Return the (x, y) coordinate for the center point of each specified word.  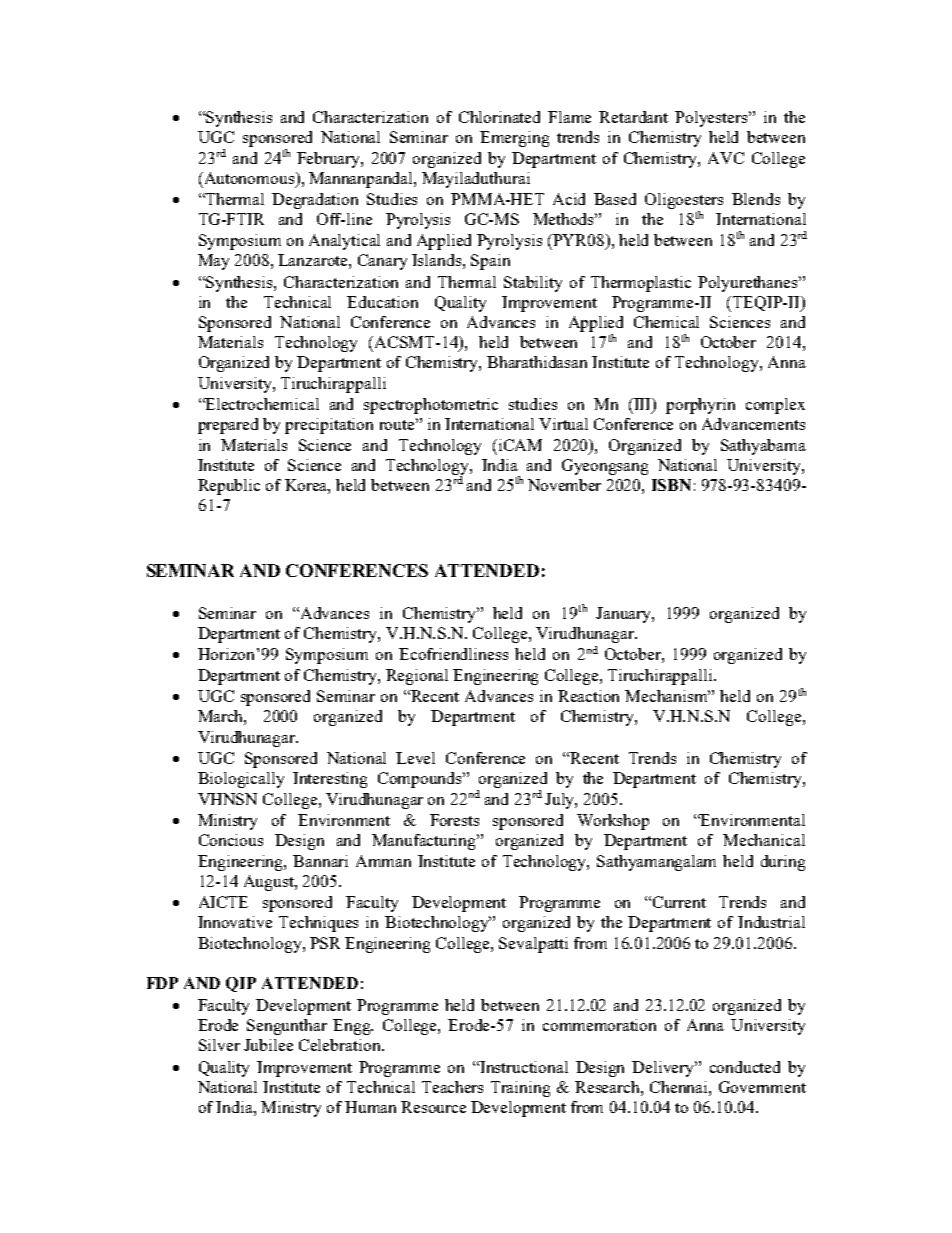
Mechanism (667, 696)
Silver (219, 1045)
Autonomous (249, 179)
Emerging (514, 139)
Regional (417, 677)
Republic (229, 487)
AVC (726, 158)
